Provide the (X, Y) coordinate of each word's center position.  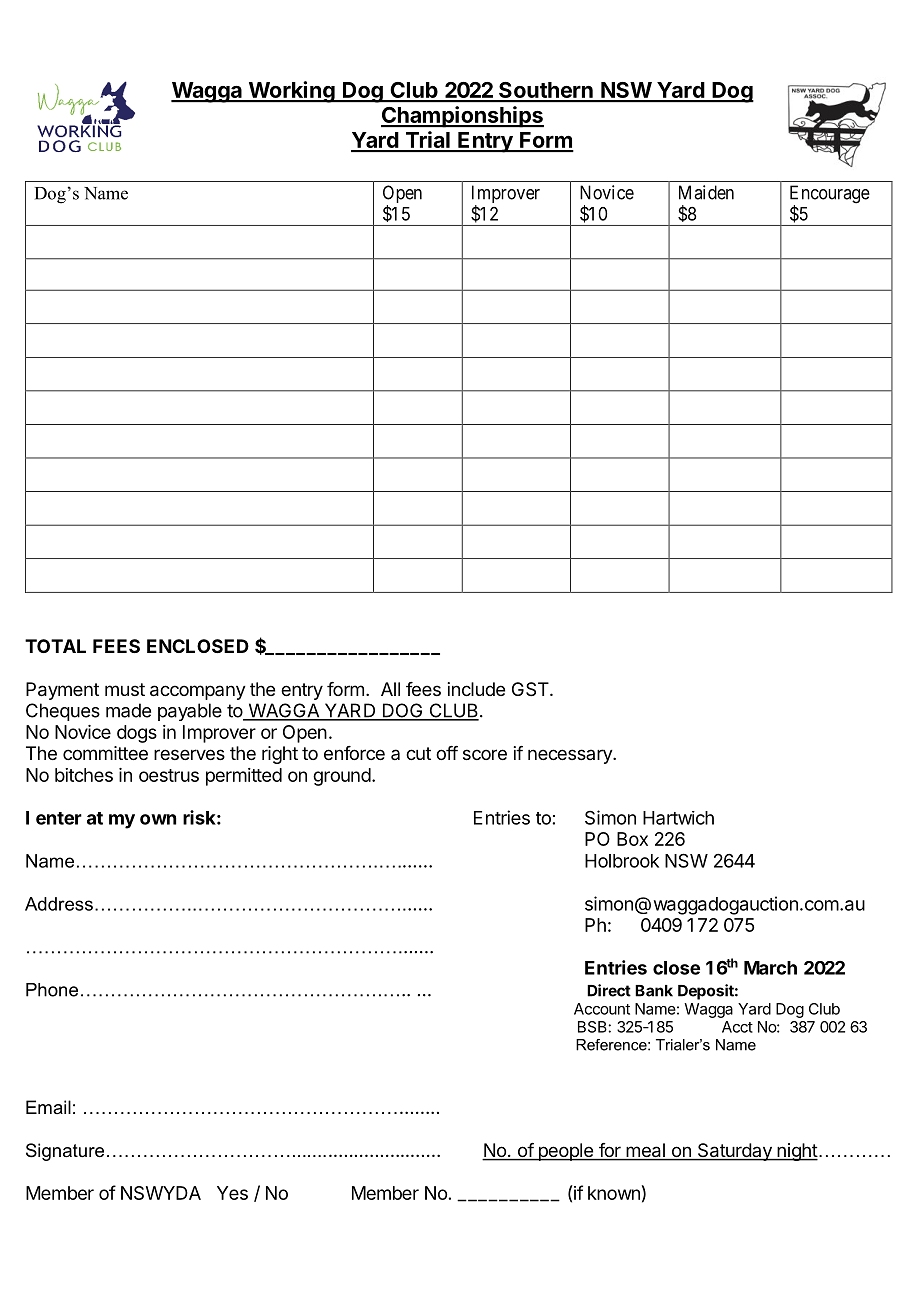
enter (59, 818)
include (476, 689)
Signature (65, 1152)
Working (291, 92)
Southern (546, 91)
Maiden (706, 192)
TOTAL (55, 646)
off (447, 753)
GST (531, 689)
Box (632, 839)
